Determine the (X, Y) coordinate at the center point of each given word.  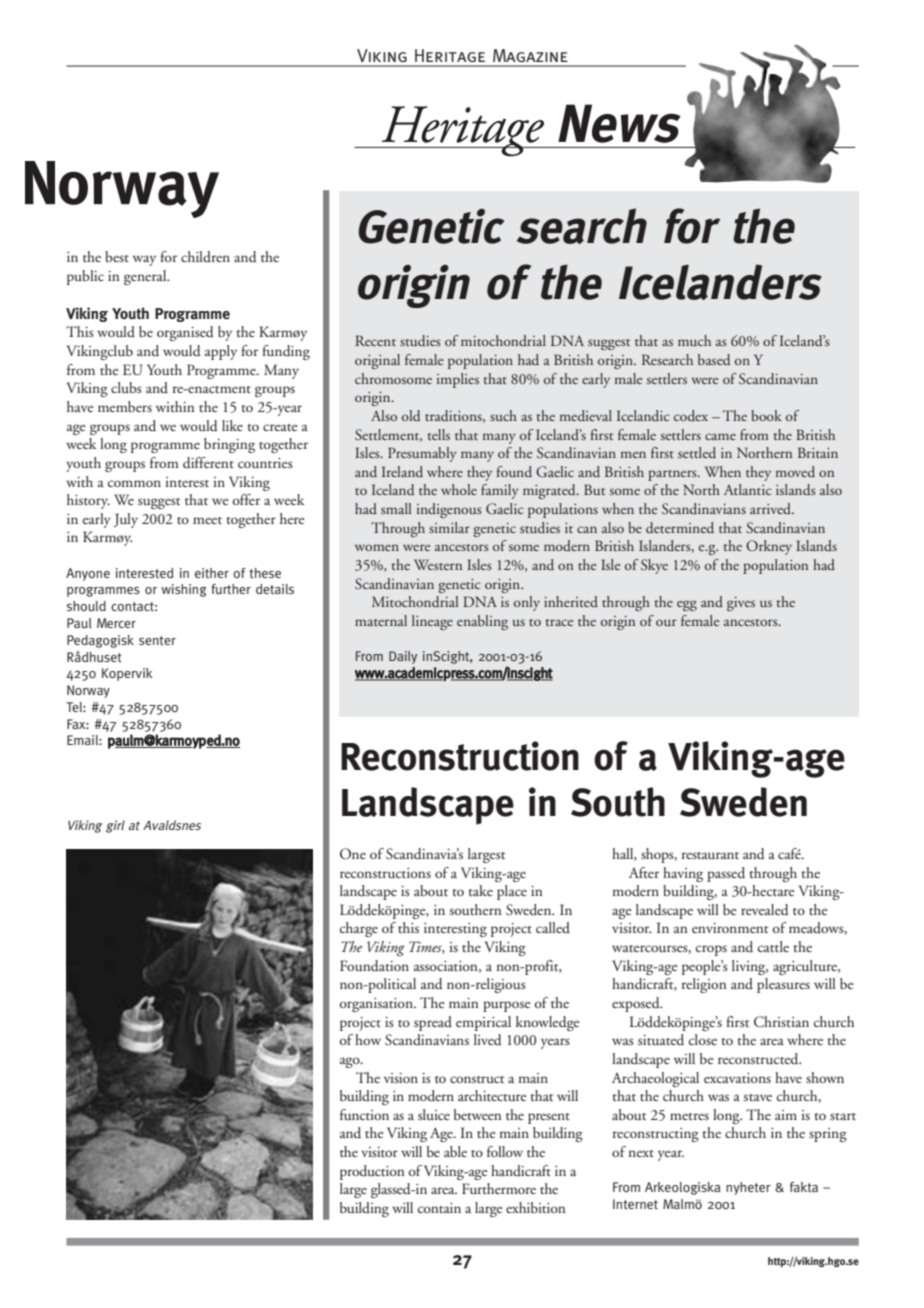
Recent (375, 340)
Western (438, 564)
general (146, 277)
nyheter (748, 1188)
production (372, 1172)
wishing (184, 590)
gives (741, 604)
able (455, 1151)
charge (359, 929)
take (480, 890)
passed (726, 874)
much (694, 340)
